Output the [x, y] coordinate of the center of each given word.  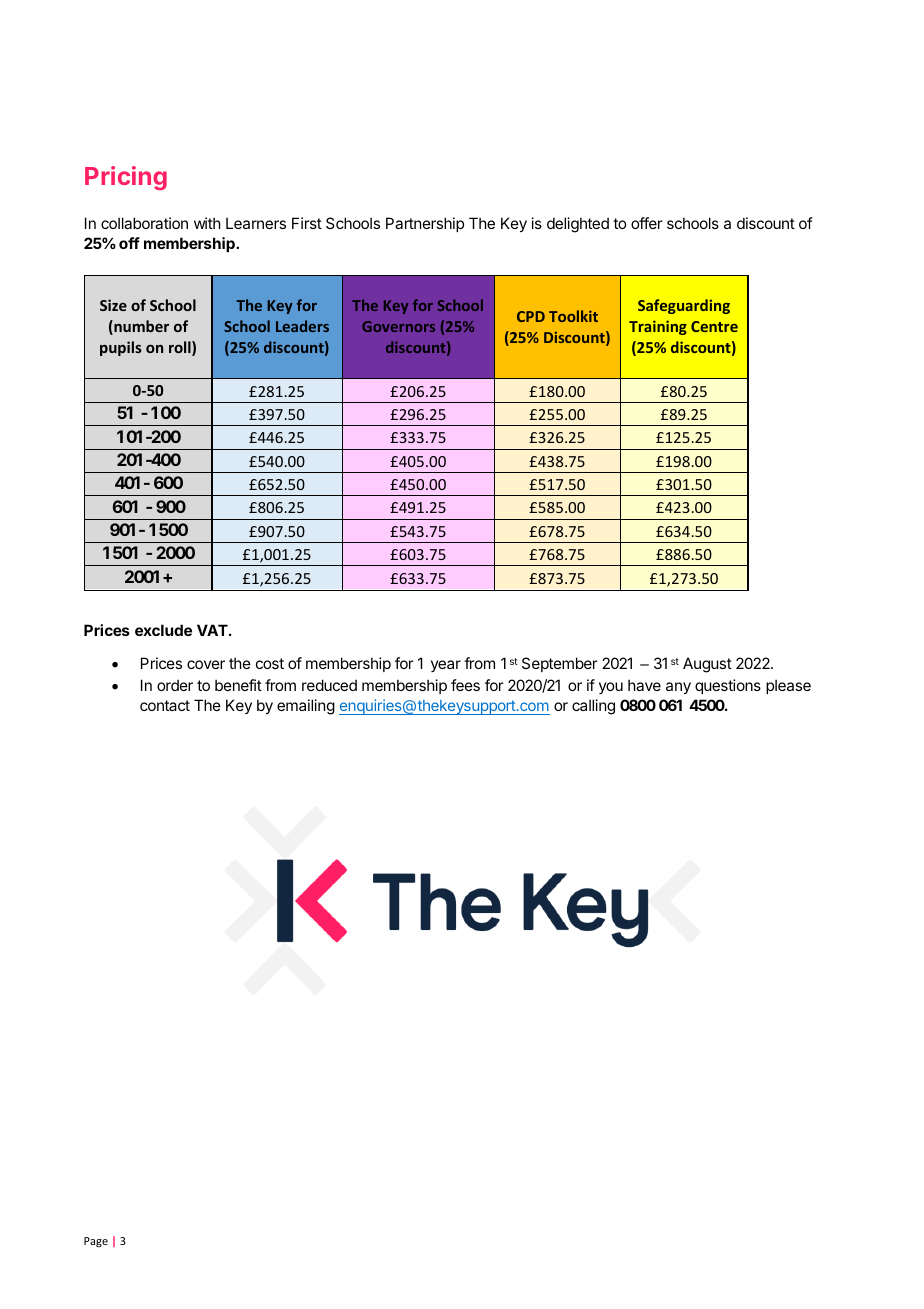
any [678, 688]
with [207, 223]
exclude [163, 630]
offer [646, 223]
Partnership [425, 224]
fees [465, 685]
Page [96, 1242]
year [446, 666]
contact [165, 705]
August [707, 665]
